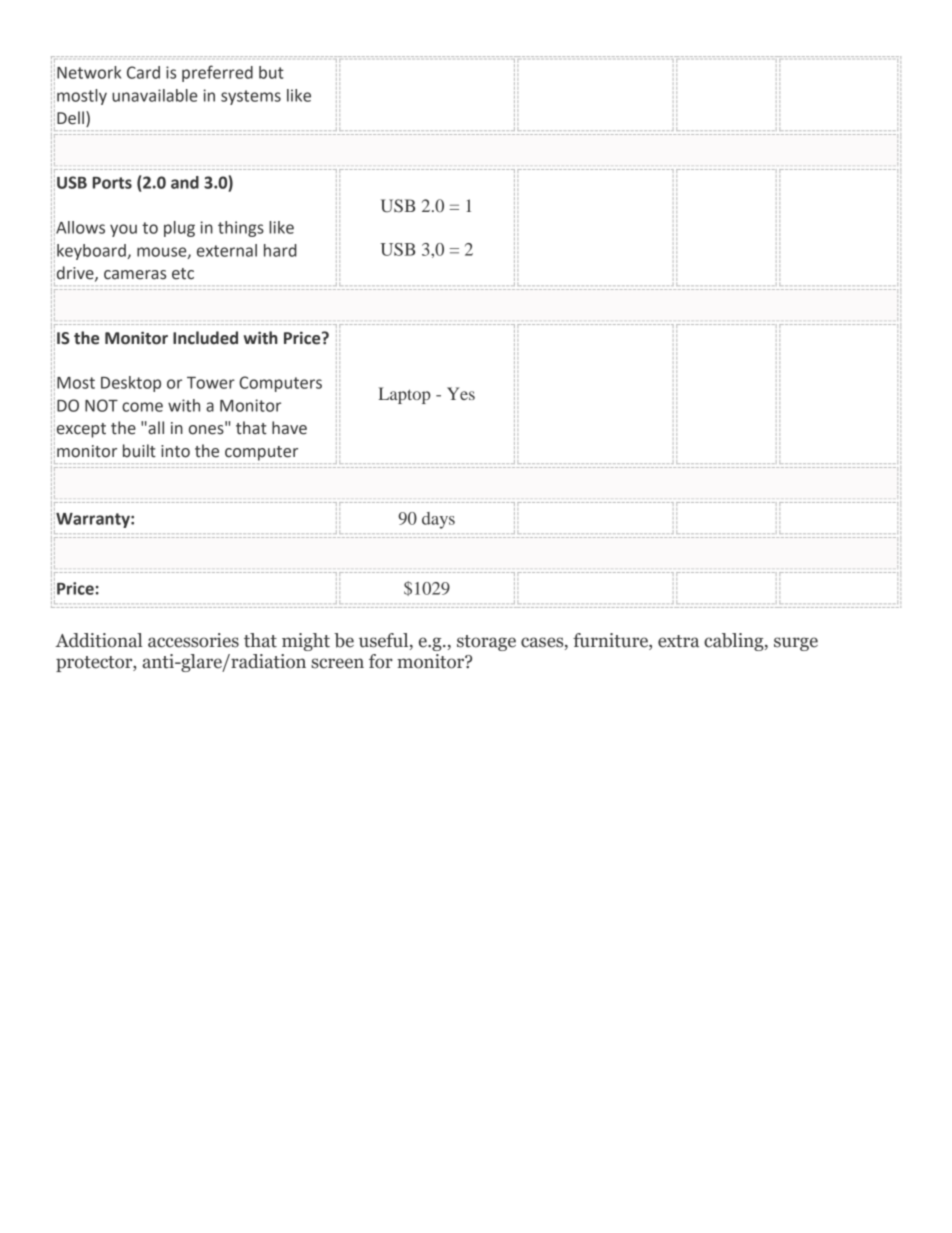 This screenshot has width=952, height=1233. I want to click on Laptop, so click(404, 395).
